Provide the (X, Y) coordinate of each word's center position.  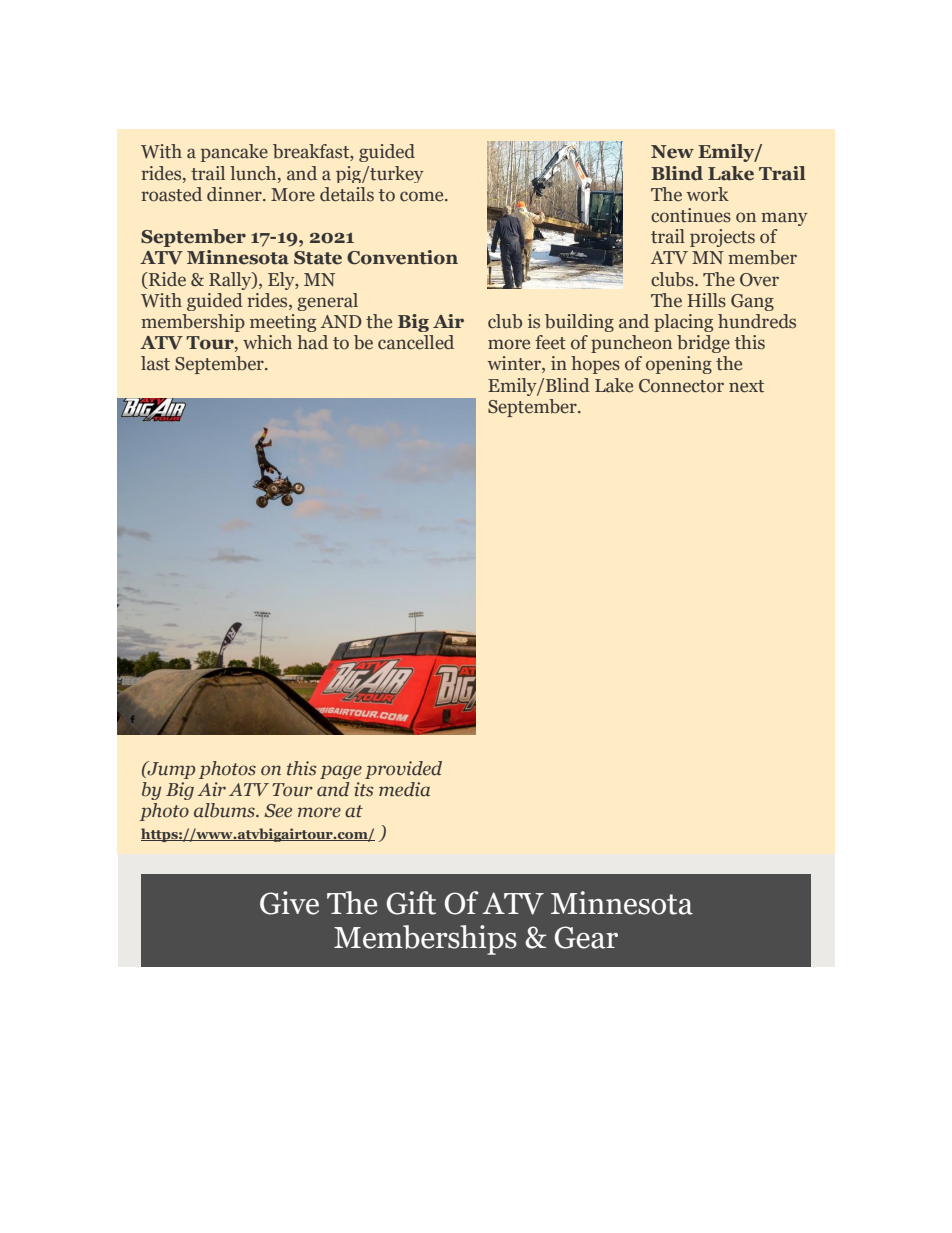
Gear (586, 937)
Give (289, 903)
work (707, 194)
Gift (411, 903)
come (423, 196)
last (155, 363)
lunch (254, 173)
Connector (681, 386)
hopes (595, 365)
